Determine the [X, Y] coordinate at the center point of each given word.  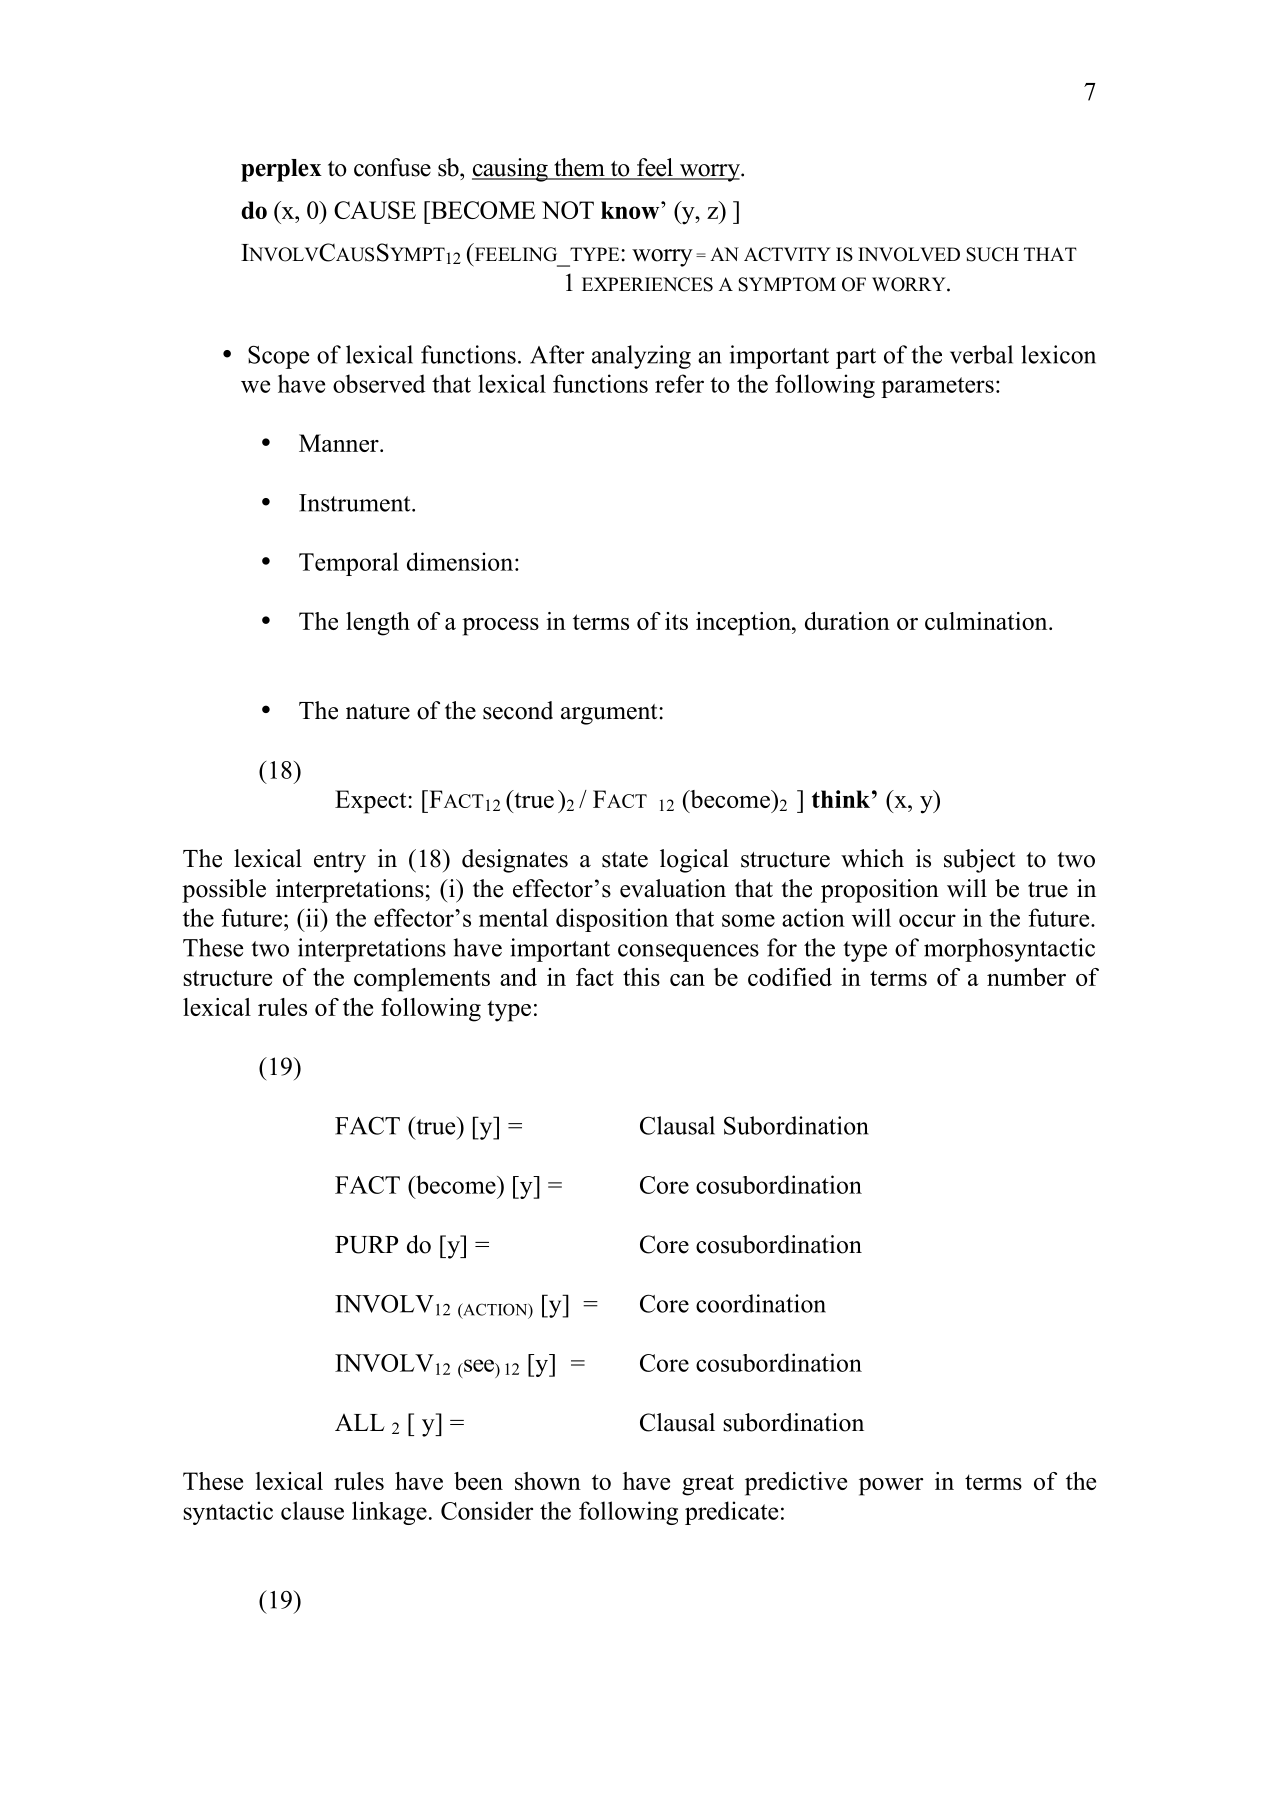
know [631, 210]
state [625, 860]
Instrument [356, 503]
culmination [987, 621]
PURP [366, 1245]
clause [312, 1510]
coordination [761, 1303]
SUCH [992, 254]
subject [979, 861]
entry [340, 862]
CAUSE [375, 210]
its [676, 621]
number [1026, 977]
